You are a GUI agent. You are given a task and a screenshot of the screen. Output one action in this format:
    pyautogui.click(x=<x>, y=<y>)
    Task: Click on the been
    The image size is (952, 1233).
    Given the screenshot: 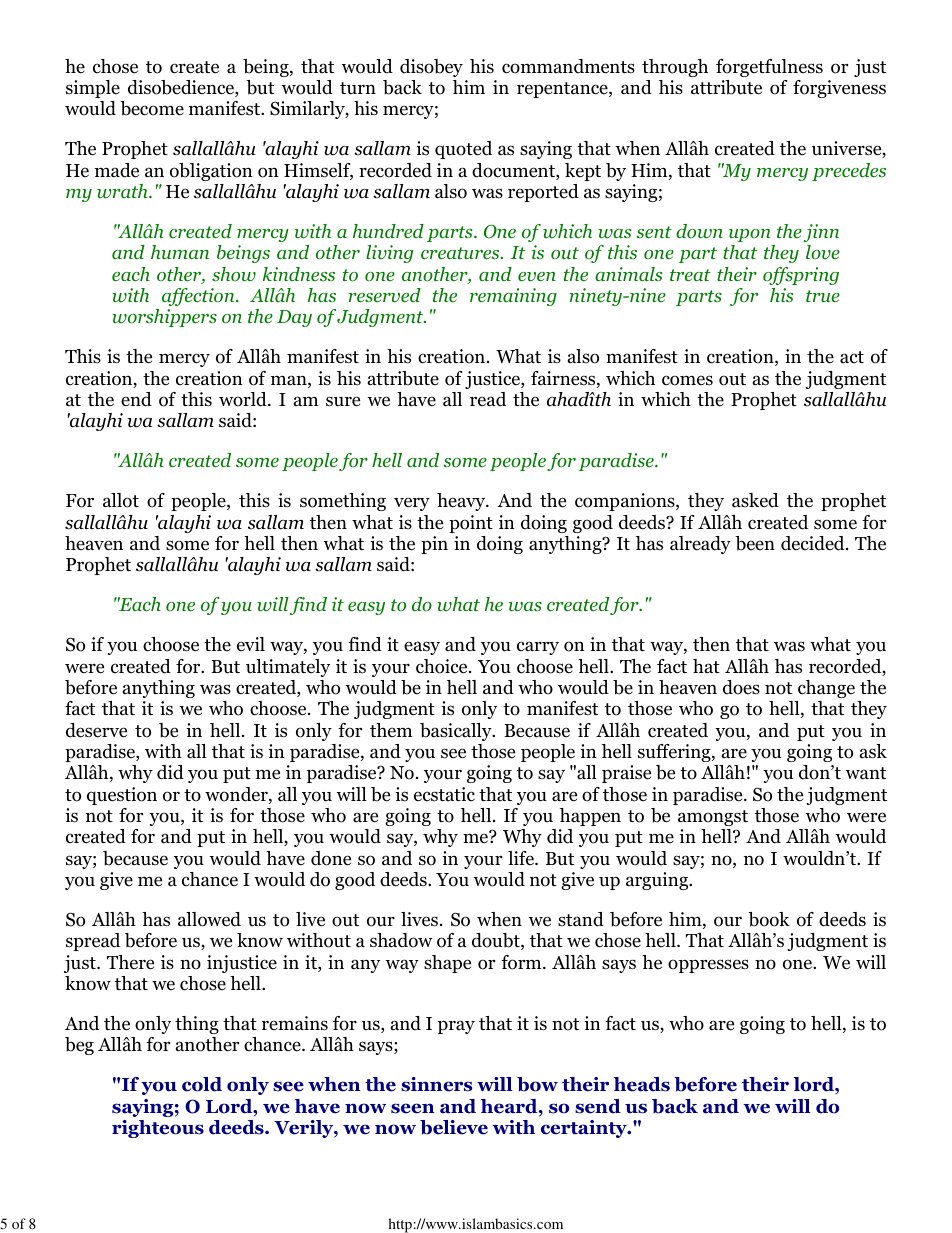 What is the action you would take?
    pyautogui.click(x=755, y=543)
